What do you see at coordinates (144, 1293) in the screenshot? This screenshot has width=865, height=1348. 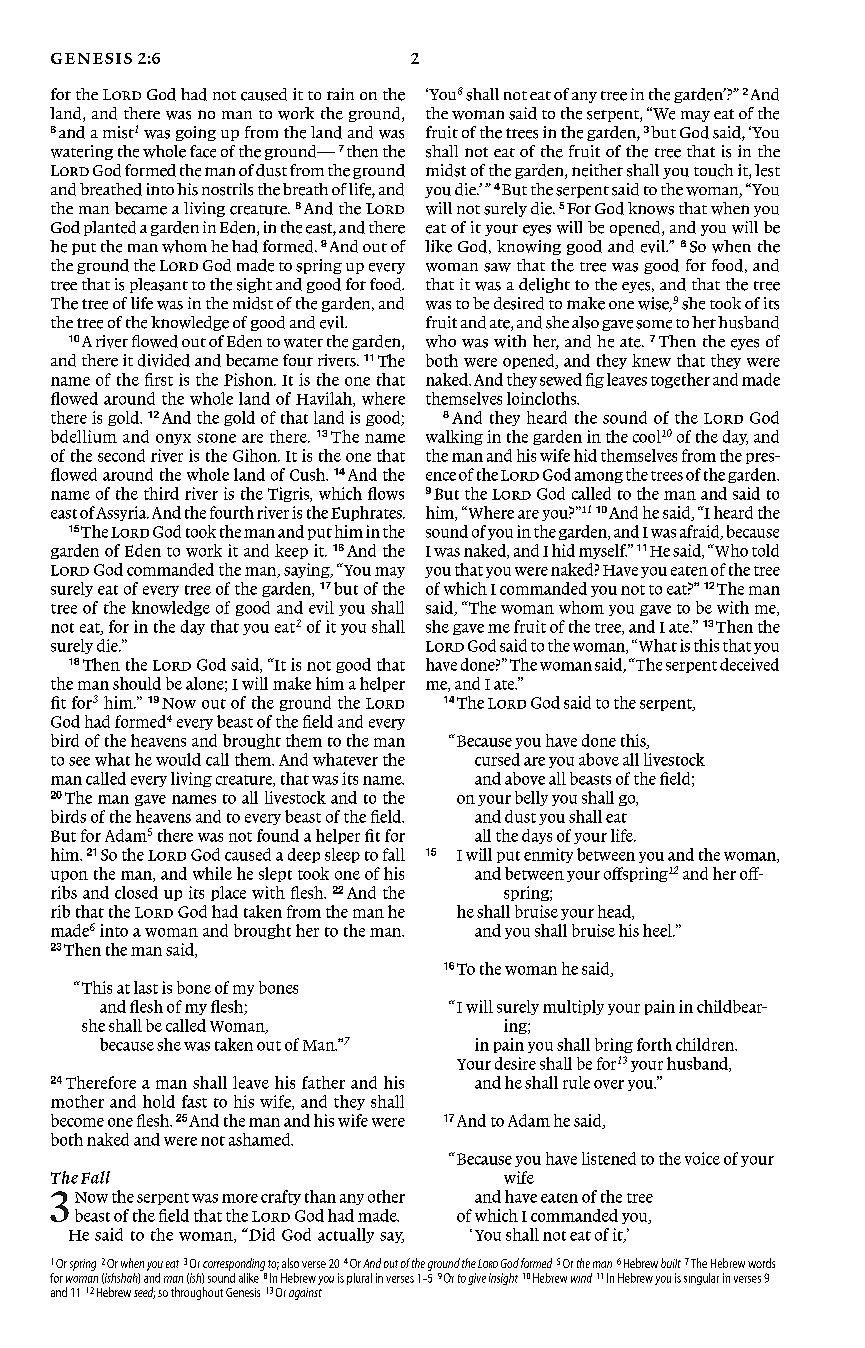 I see `seed` at bounding box center [144, 1293].
